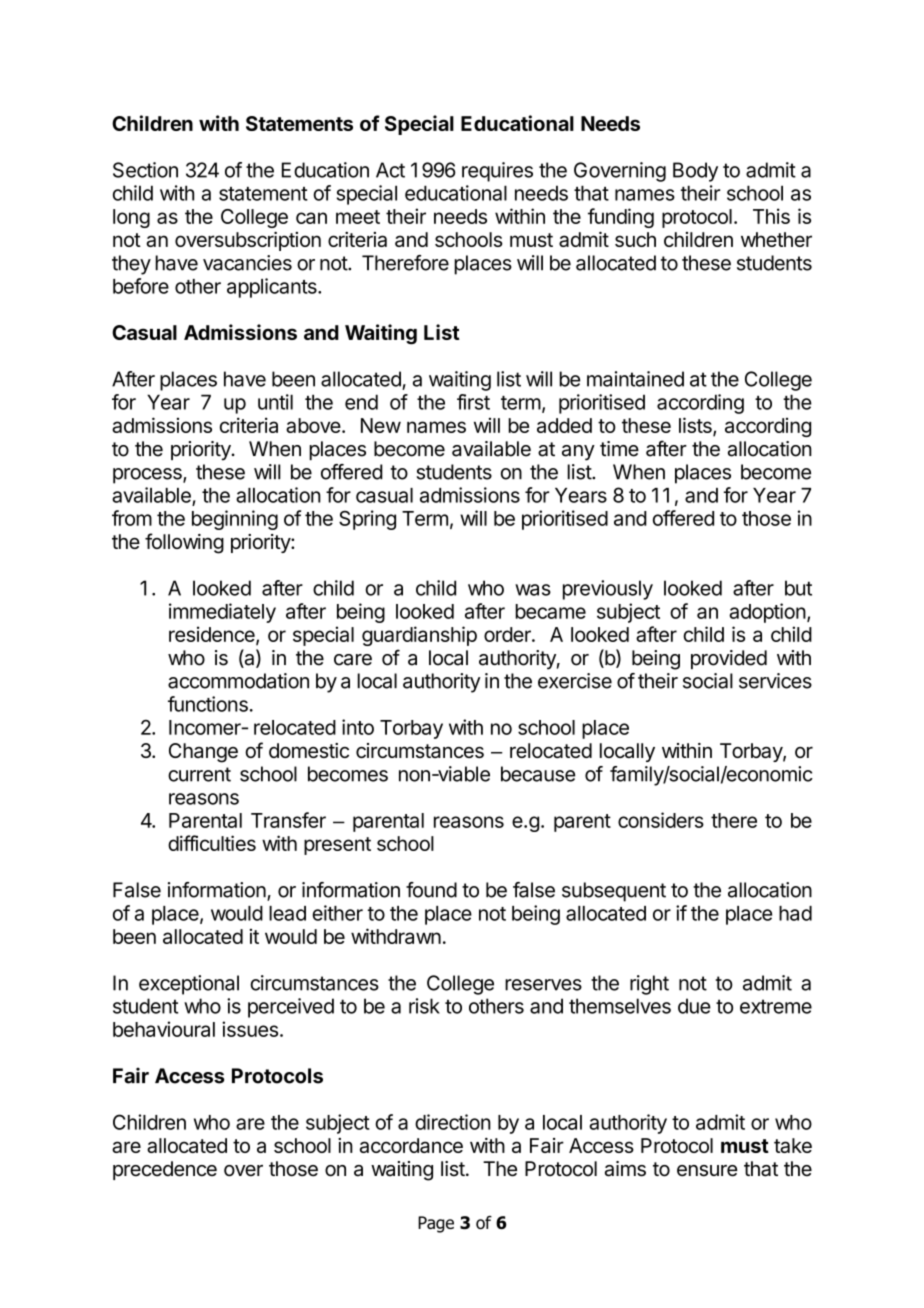 The height and width of the image is (1308, 924). Describe the element at coordinates (145, 170) in the image. I see `Section` at that location.
